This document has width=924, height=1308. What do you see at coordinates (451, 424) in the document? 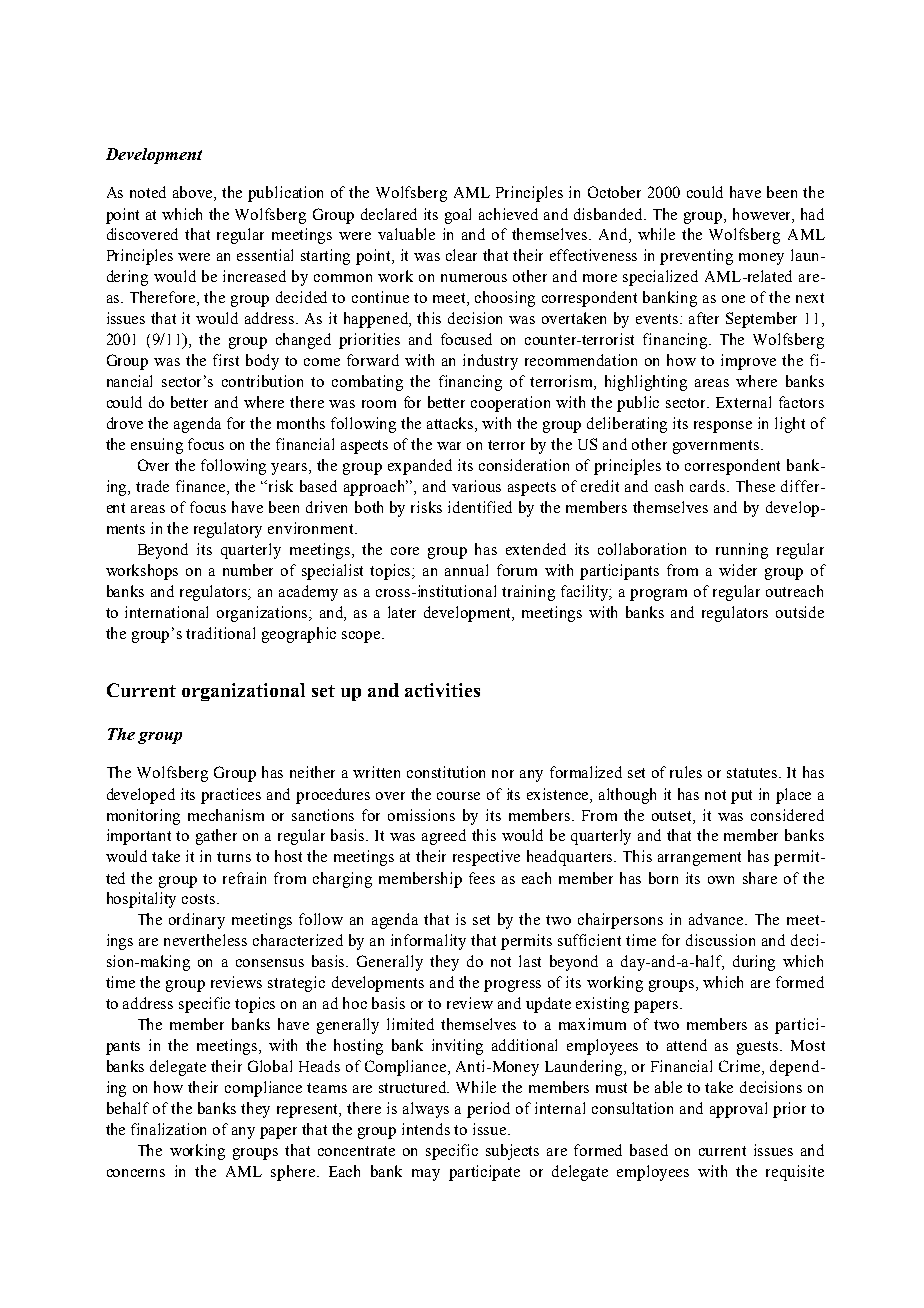
I see `attacks` at bounding box center [451, 424].
